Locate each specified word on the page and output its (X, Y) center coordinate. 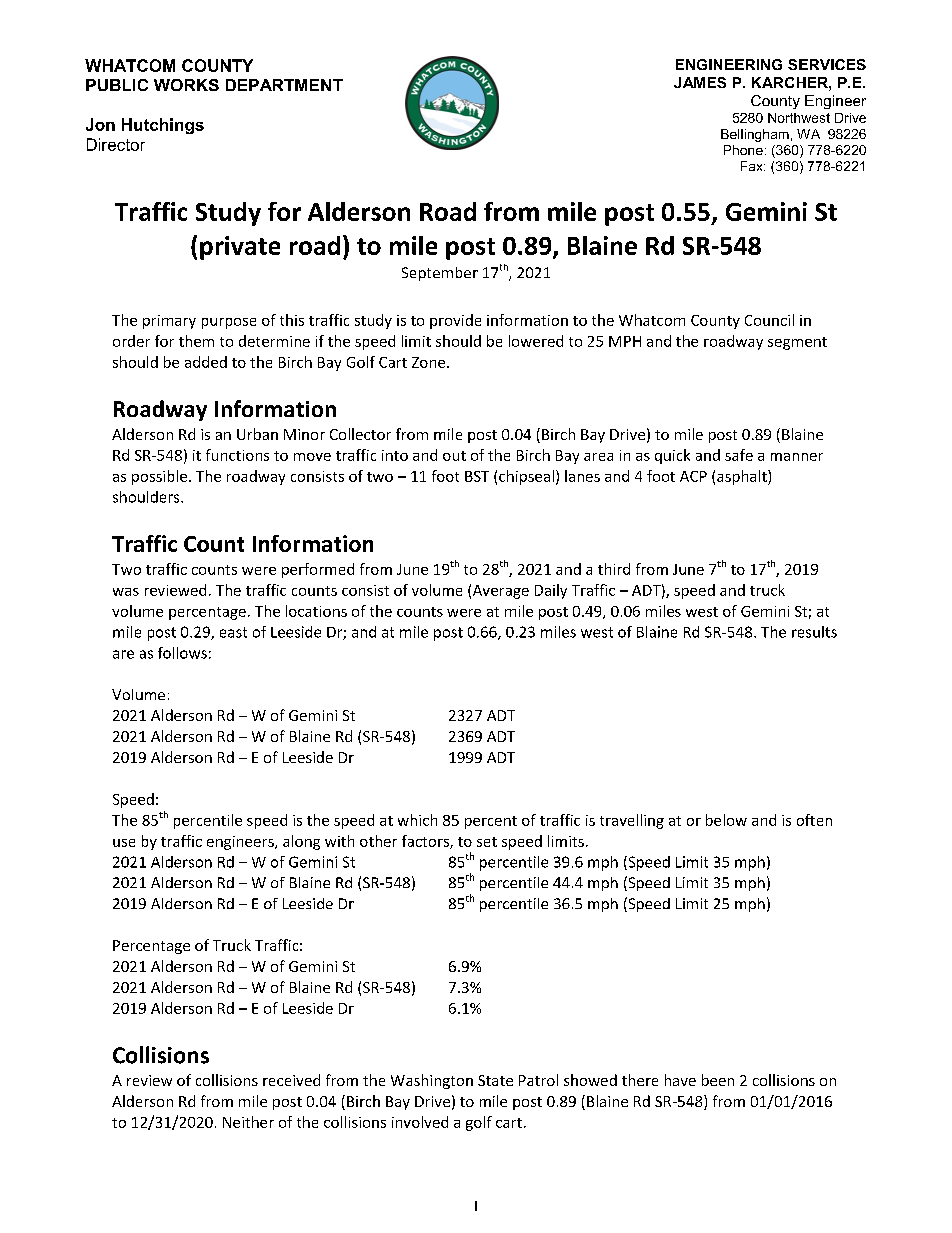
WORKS (186, 85)
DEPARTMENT (284, 85)
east (233, 632)
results (814, 632)
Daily (551, 591)
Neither (248, 1122)
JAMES (700, 82)
